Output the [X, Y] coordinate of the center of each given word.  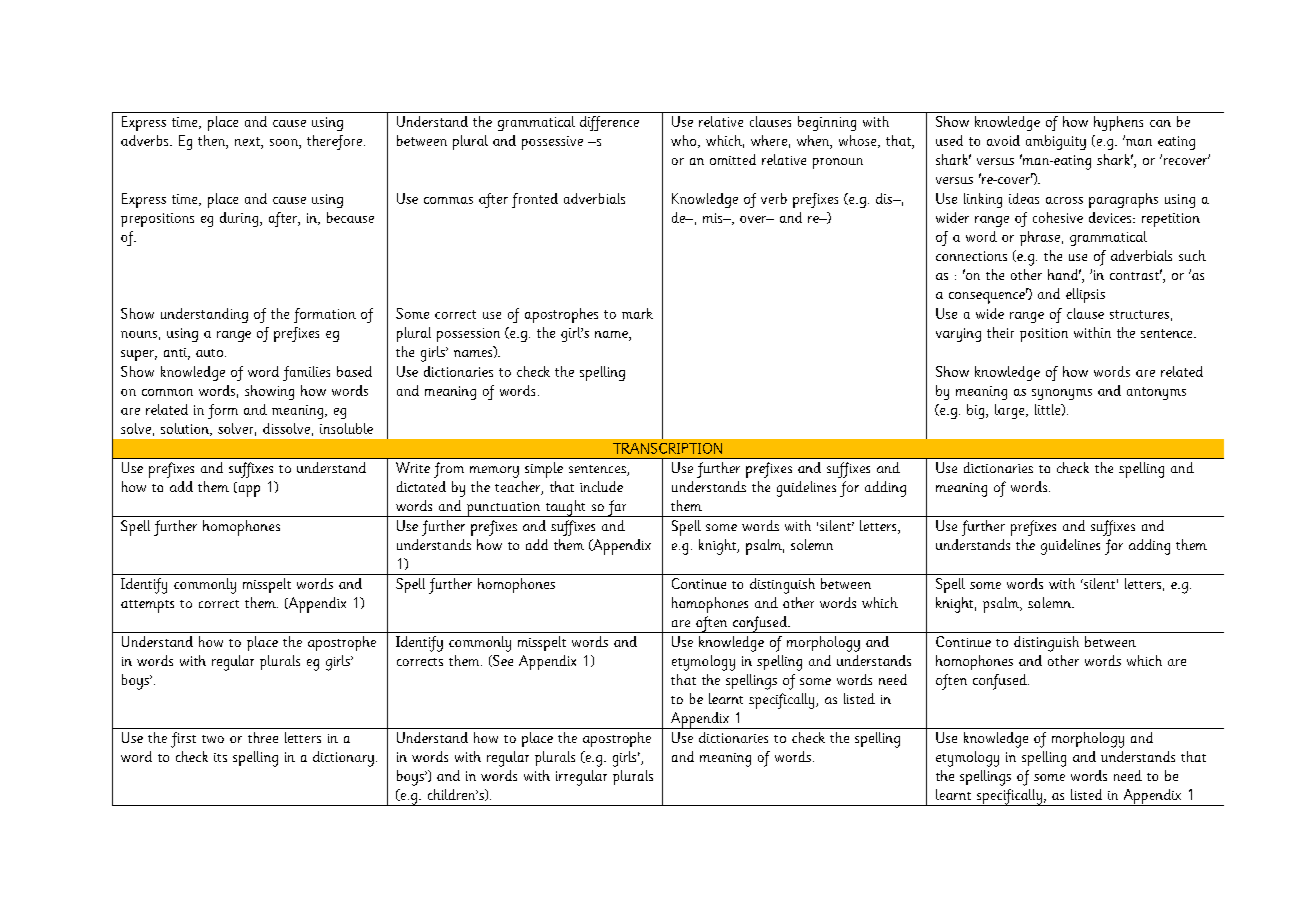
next [248, 143]
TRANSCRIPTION [667, 448]
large [1011, 411]
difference [609, 123]
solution [186, 429]
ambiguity [1056, 142]
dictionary [343, 759]
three [263, 737]
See [501, 661]
